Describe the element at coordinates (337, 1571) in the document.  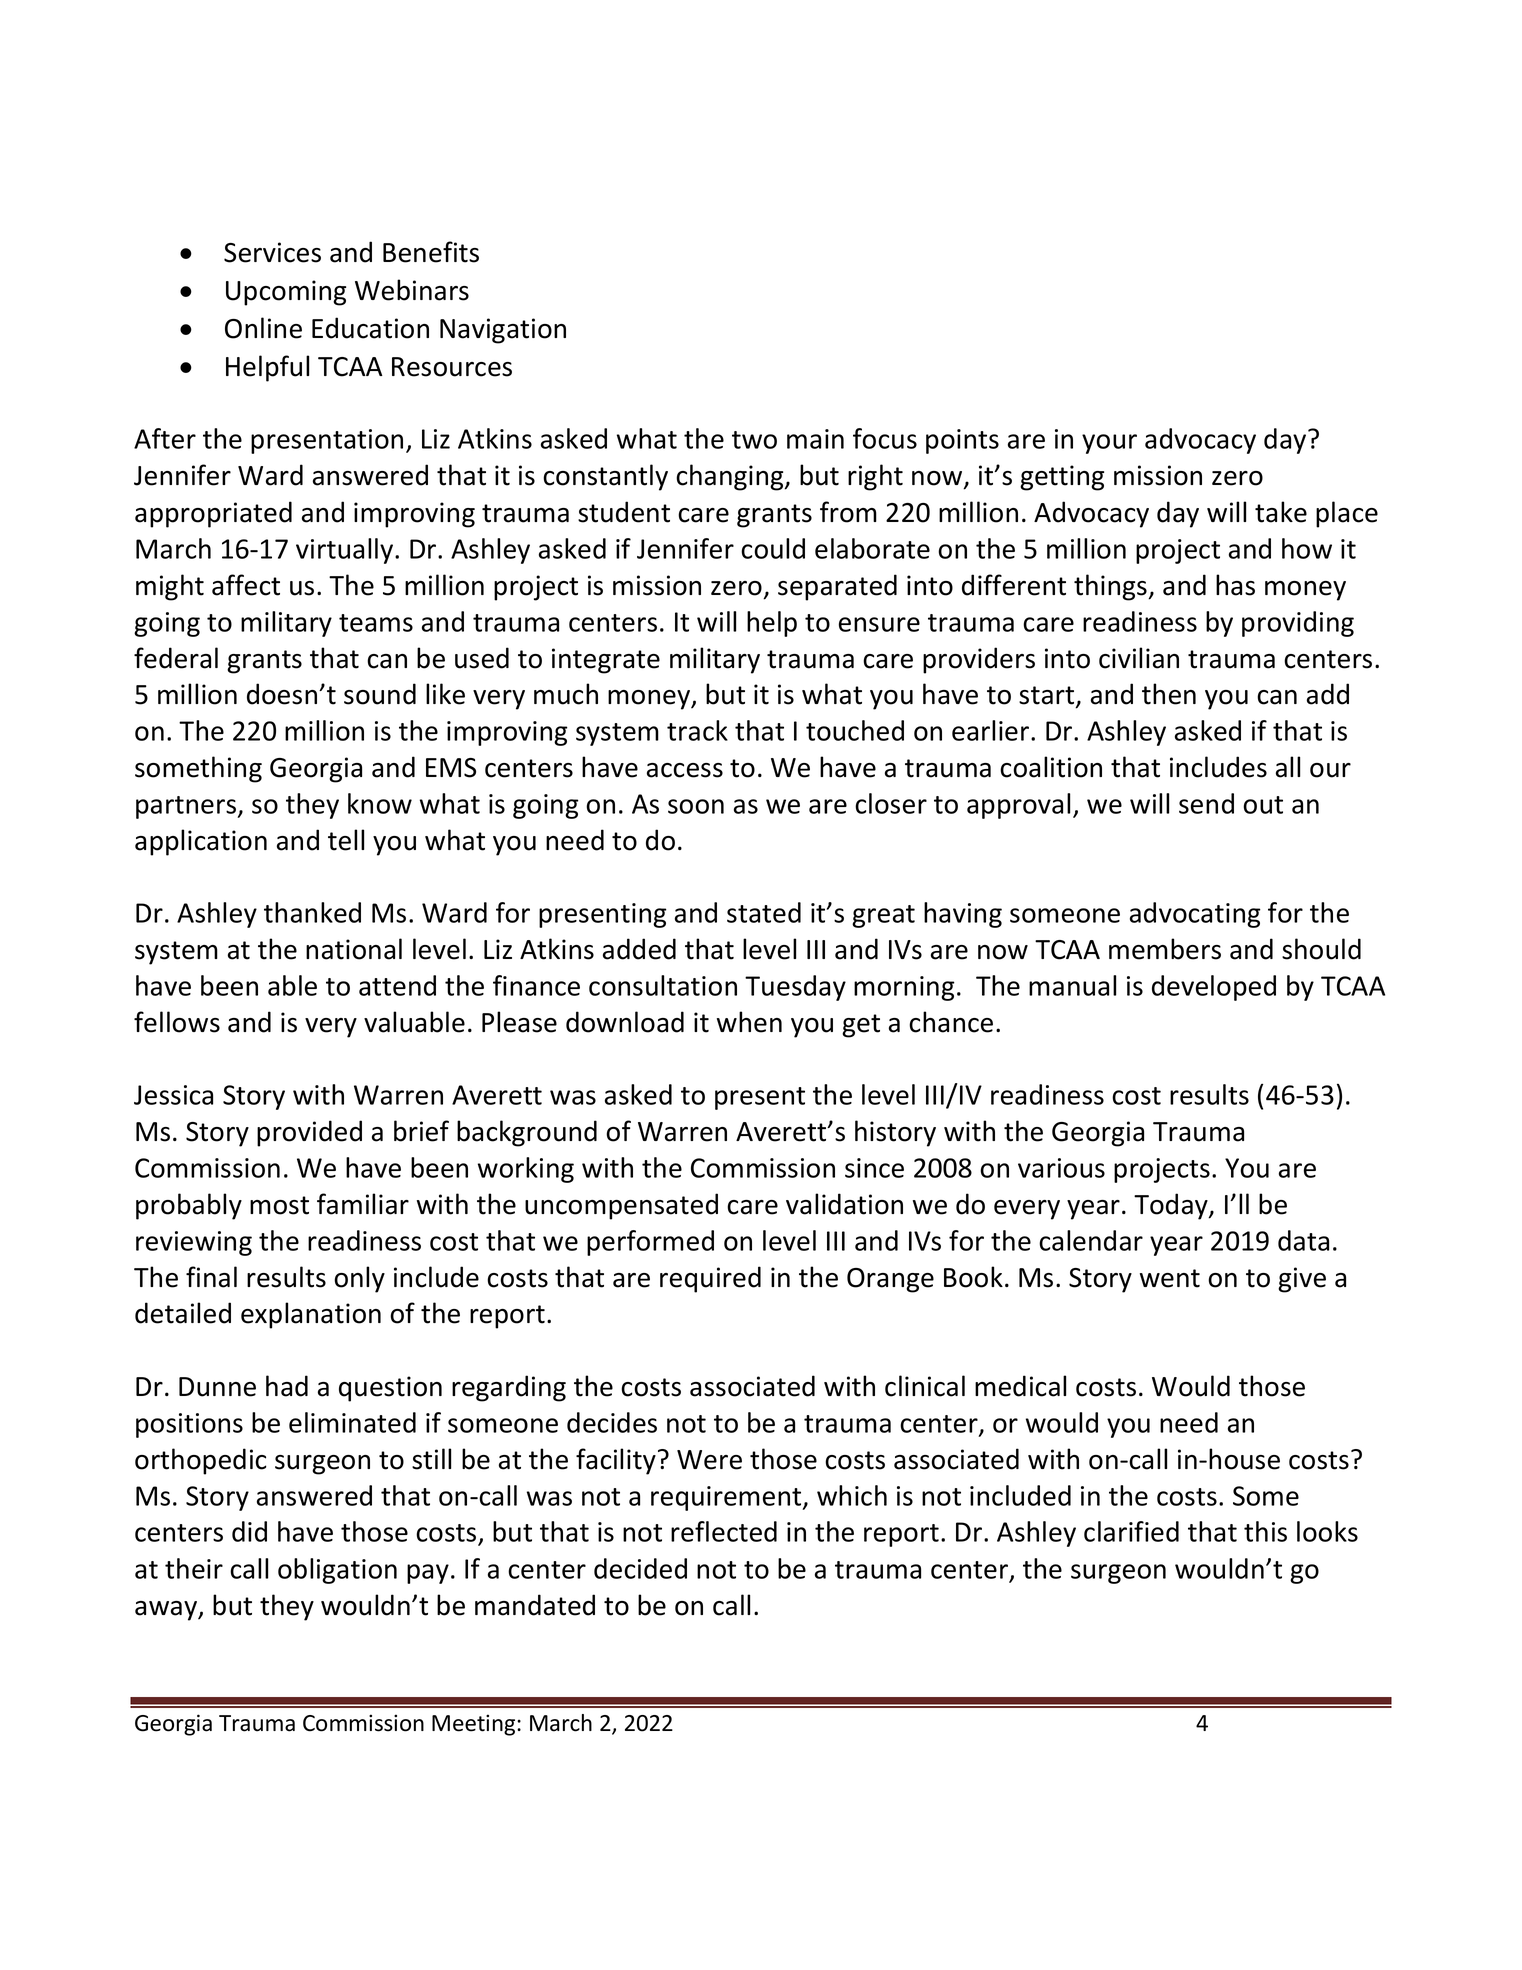
I see `obligation` at that location.
